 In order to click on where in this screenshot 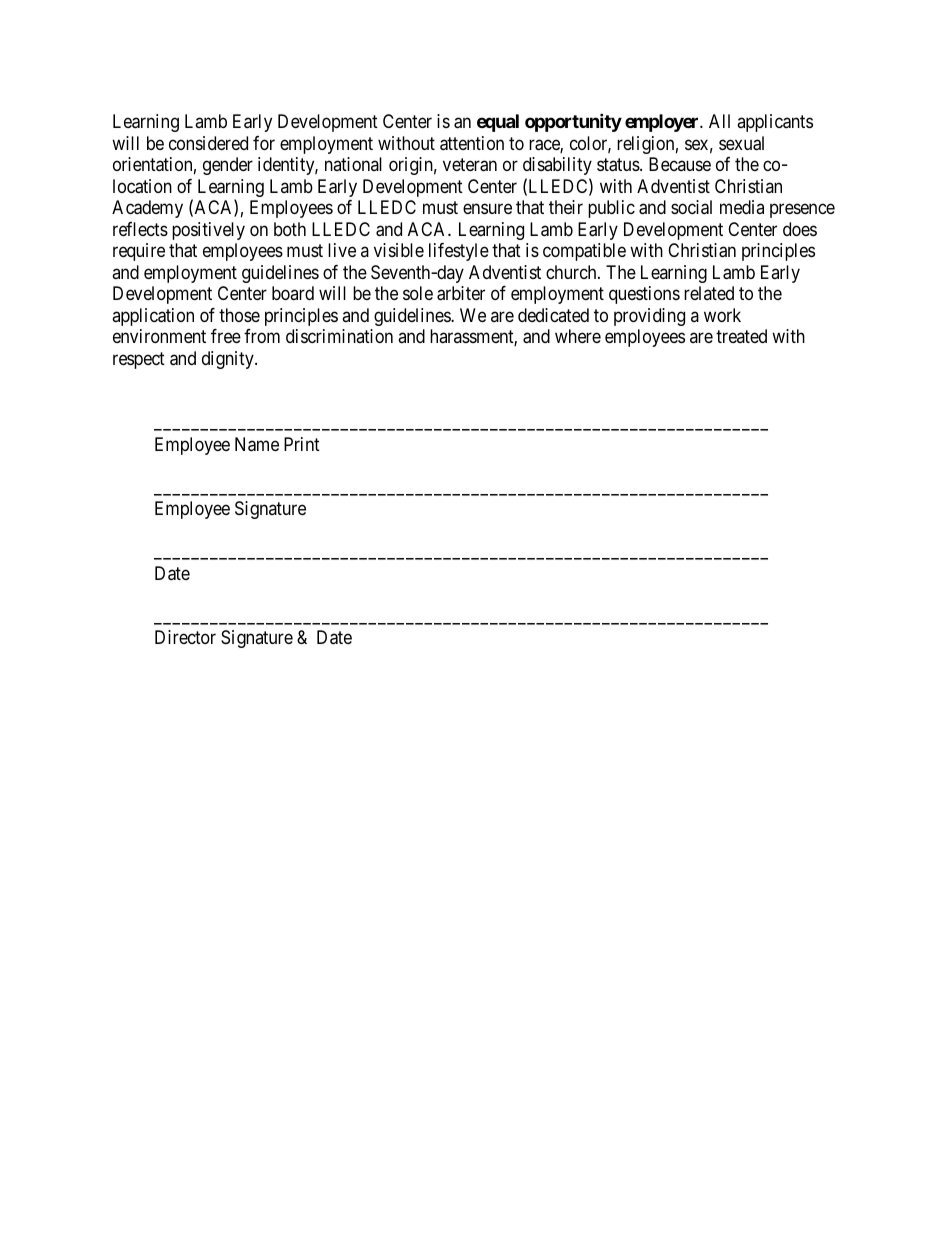, I will do `click(578, 336)`.
